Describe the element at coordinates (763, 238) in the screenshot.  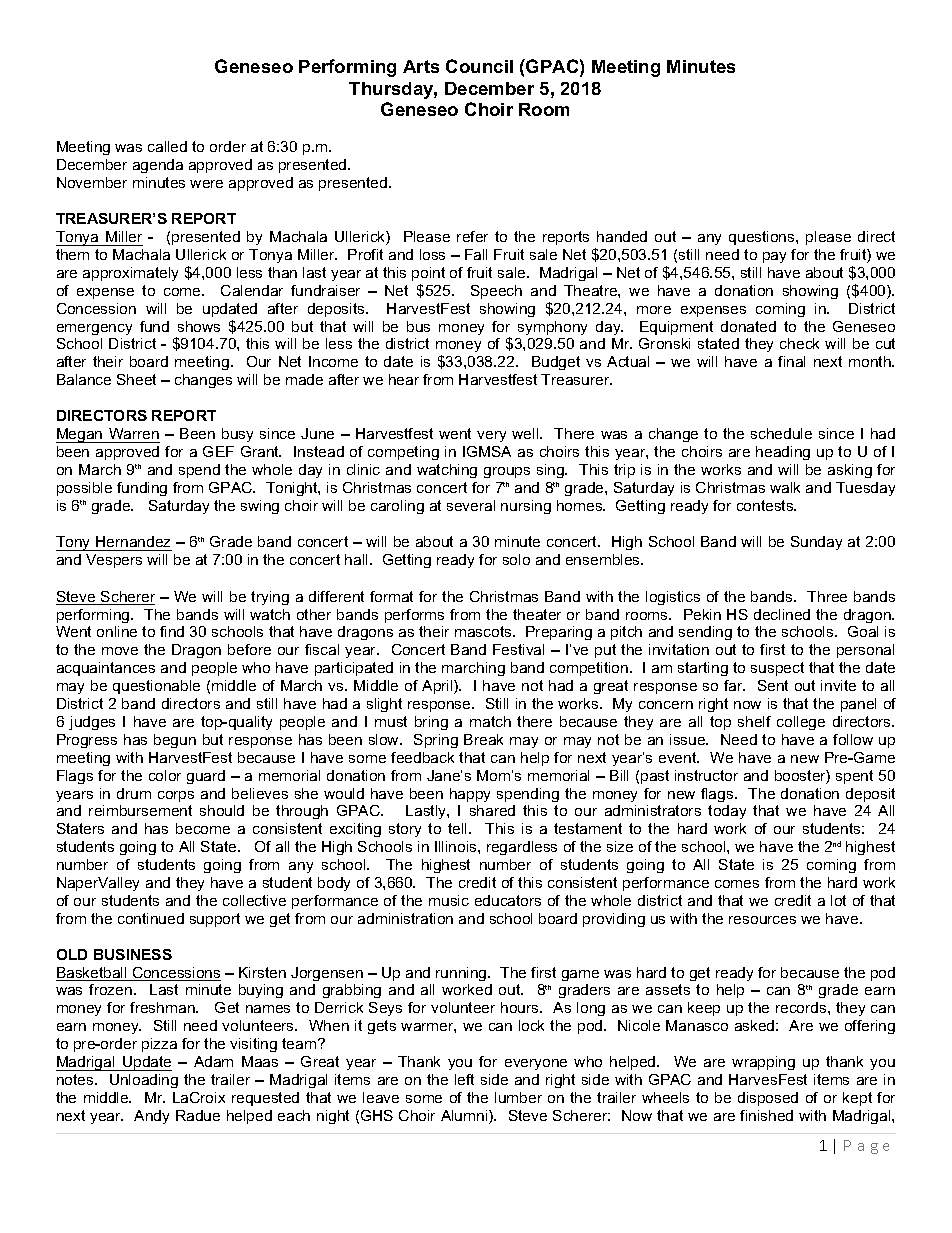
I see `questions` at that location.
